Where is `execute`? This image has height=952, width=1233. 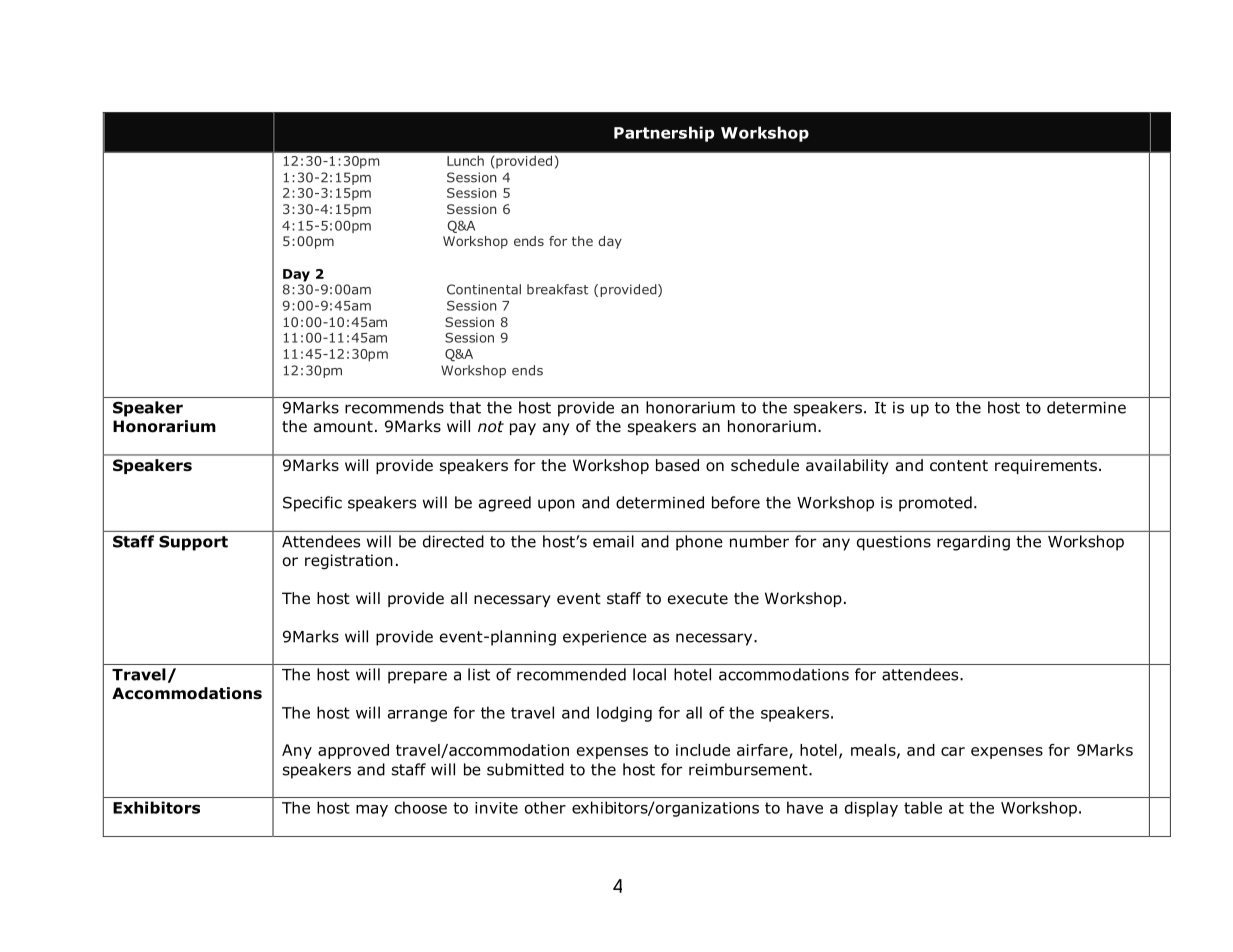
execute is located at coordinates (698, 598).
